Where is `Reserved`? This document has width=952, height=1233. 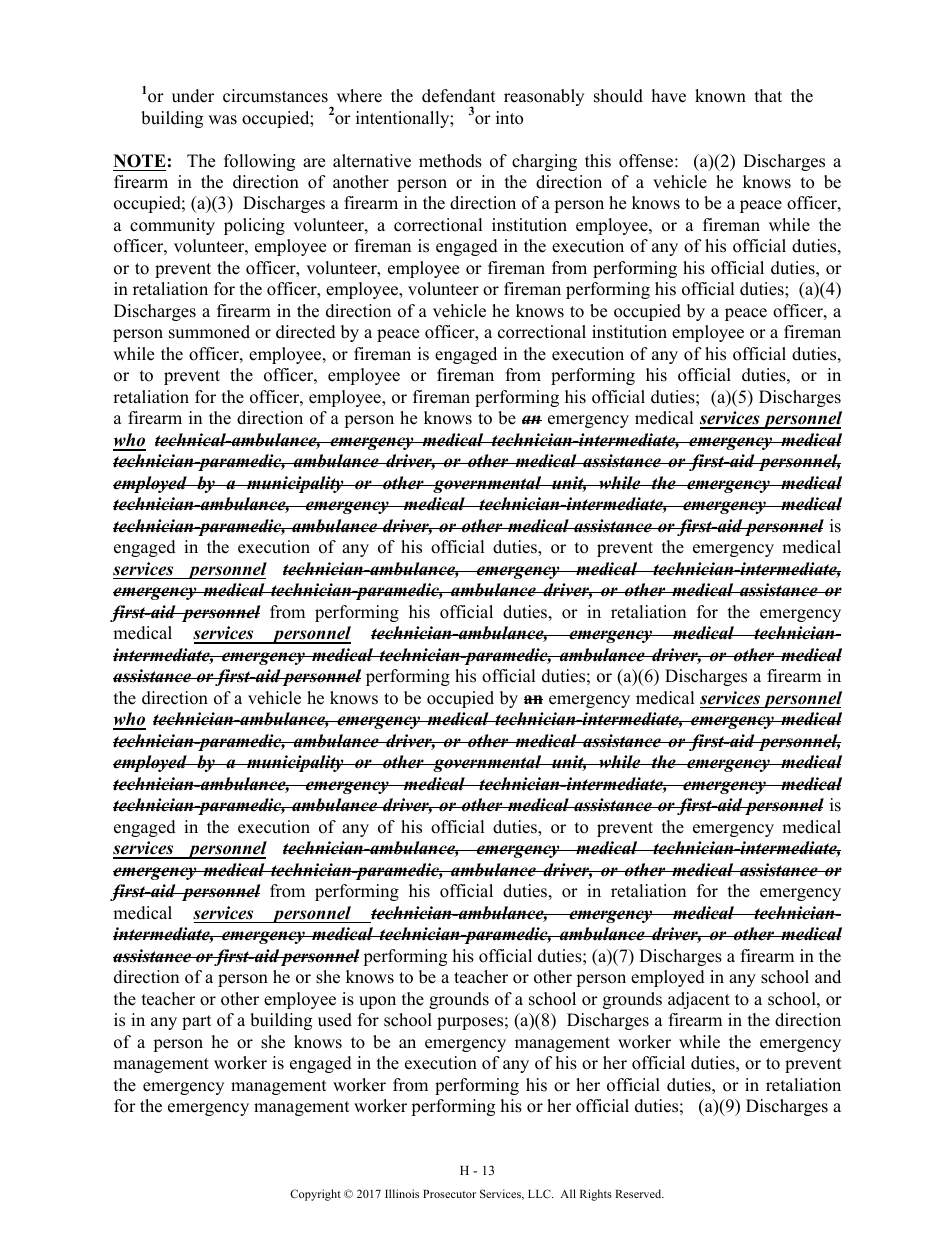 Reserved is located at coordinates (639, 1193).
